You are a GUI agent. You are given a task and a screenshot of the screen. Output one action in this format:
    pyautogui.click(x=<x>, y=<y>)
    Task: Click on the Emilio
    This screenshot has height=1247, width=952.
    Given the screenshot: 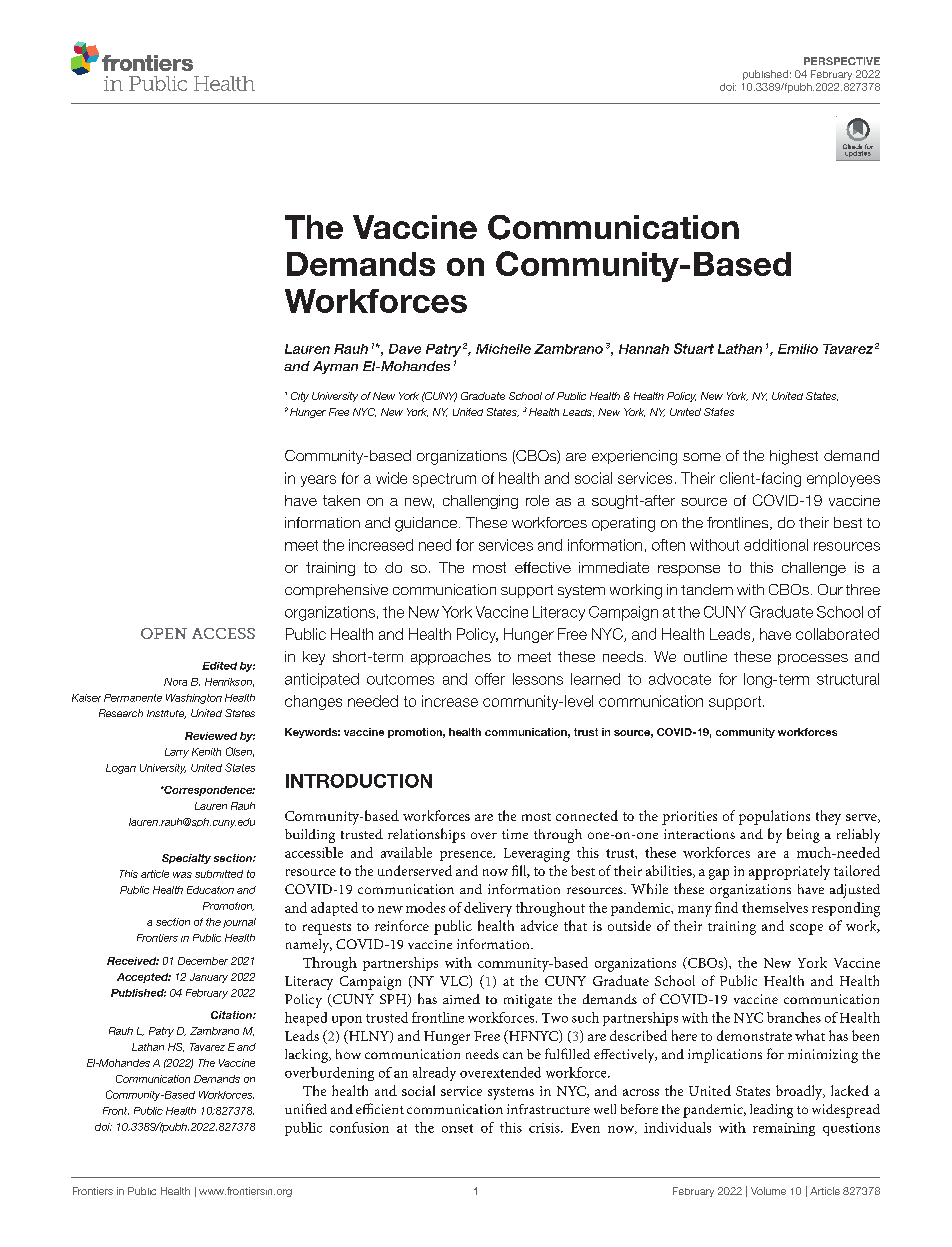 What is the action you would take?
    pyautogui.click(x=798, y=349)
